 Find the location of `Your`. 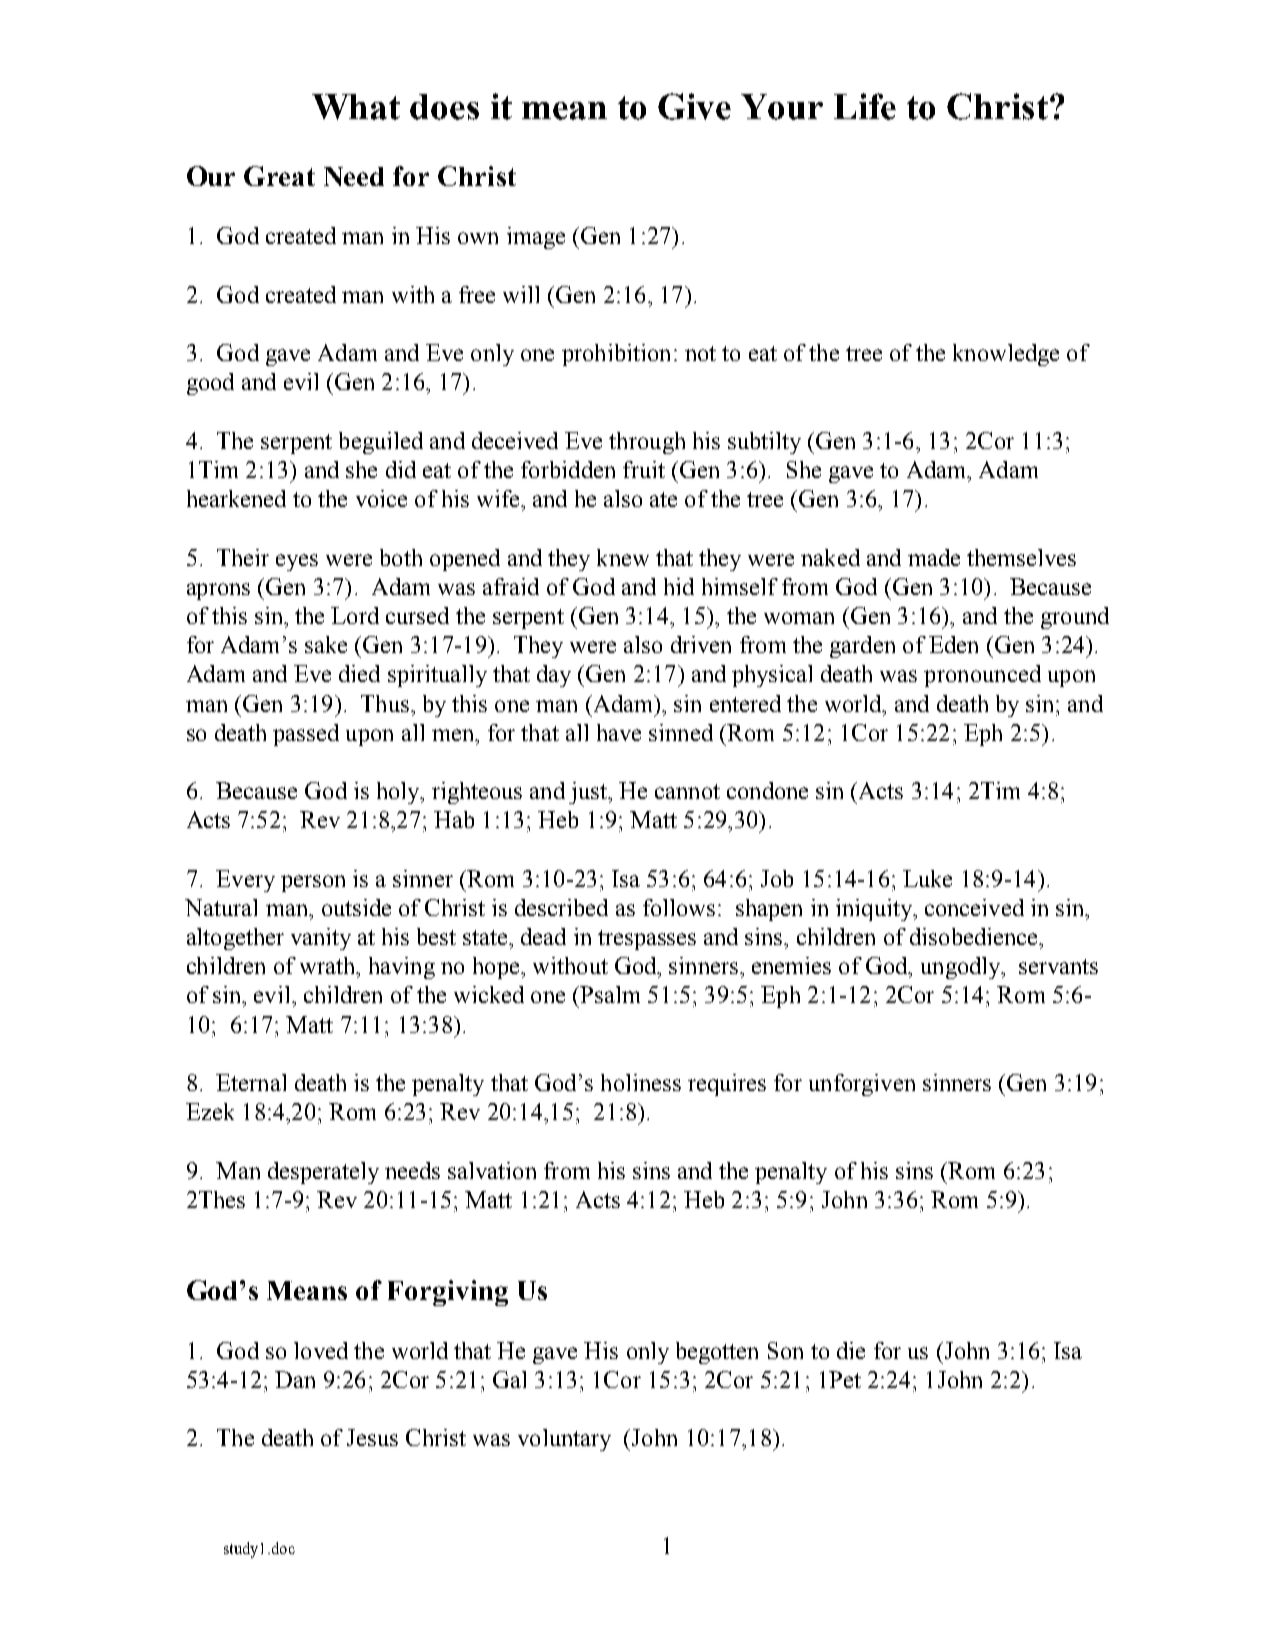

Your is located at coordinates (782, 107).
